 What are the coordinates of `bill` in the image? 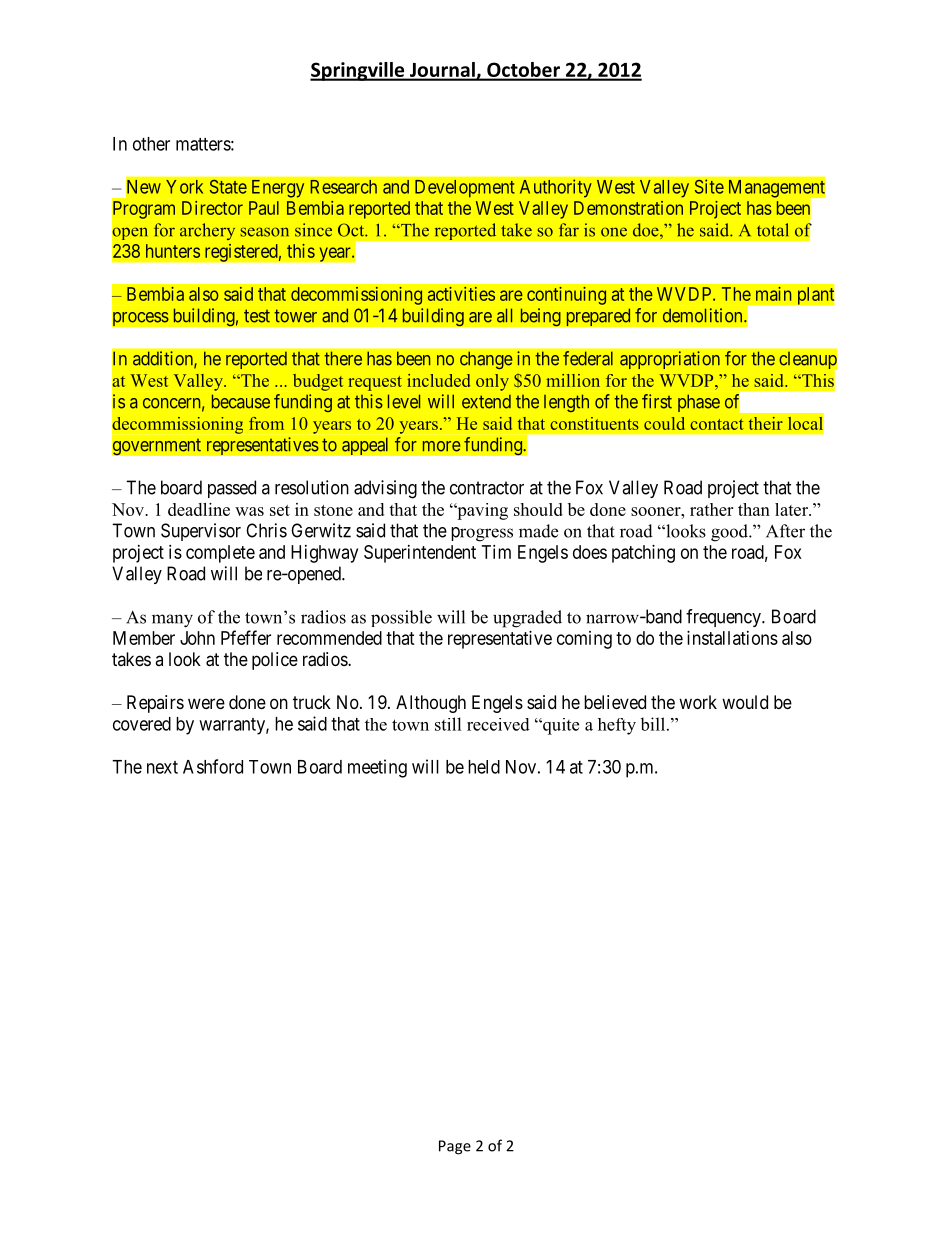 It's located at (652, 724).
